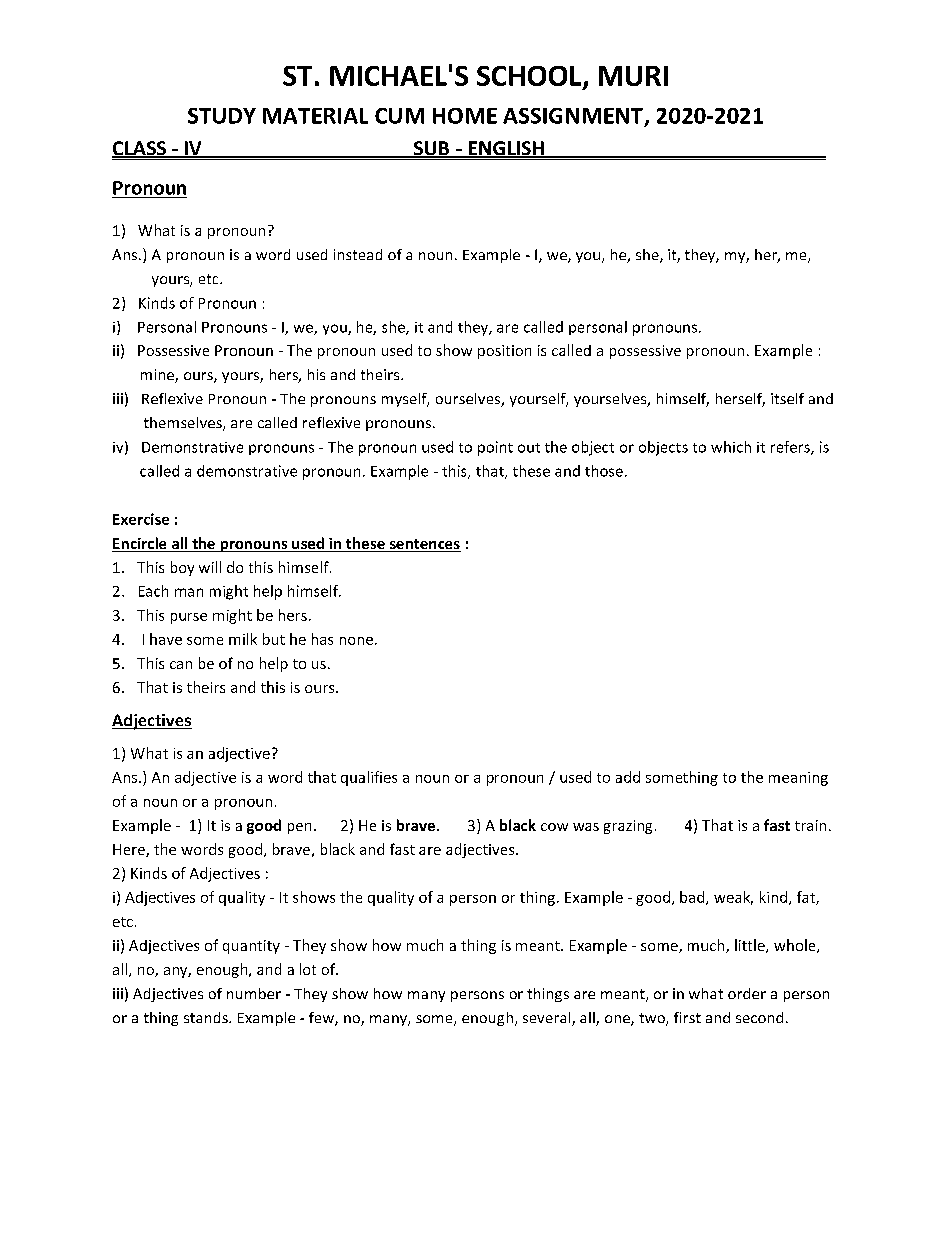 This screenshot has height=1233, width=952. What do you see at coordinates (548, 1019) in the screenshot?
I see `several` at bounding box center [548, 1019].
